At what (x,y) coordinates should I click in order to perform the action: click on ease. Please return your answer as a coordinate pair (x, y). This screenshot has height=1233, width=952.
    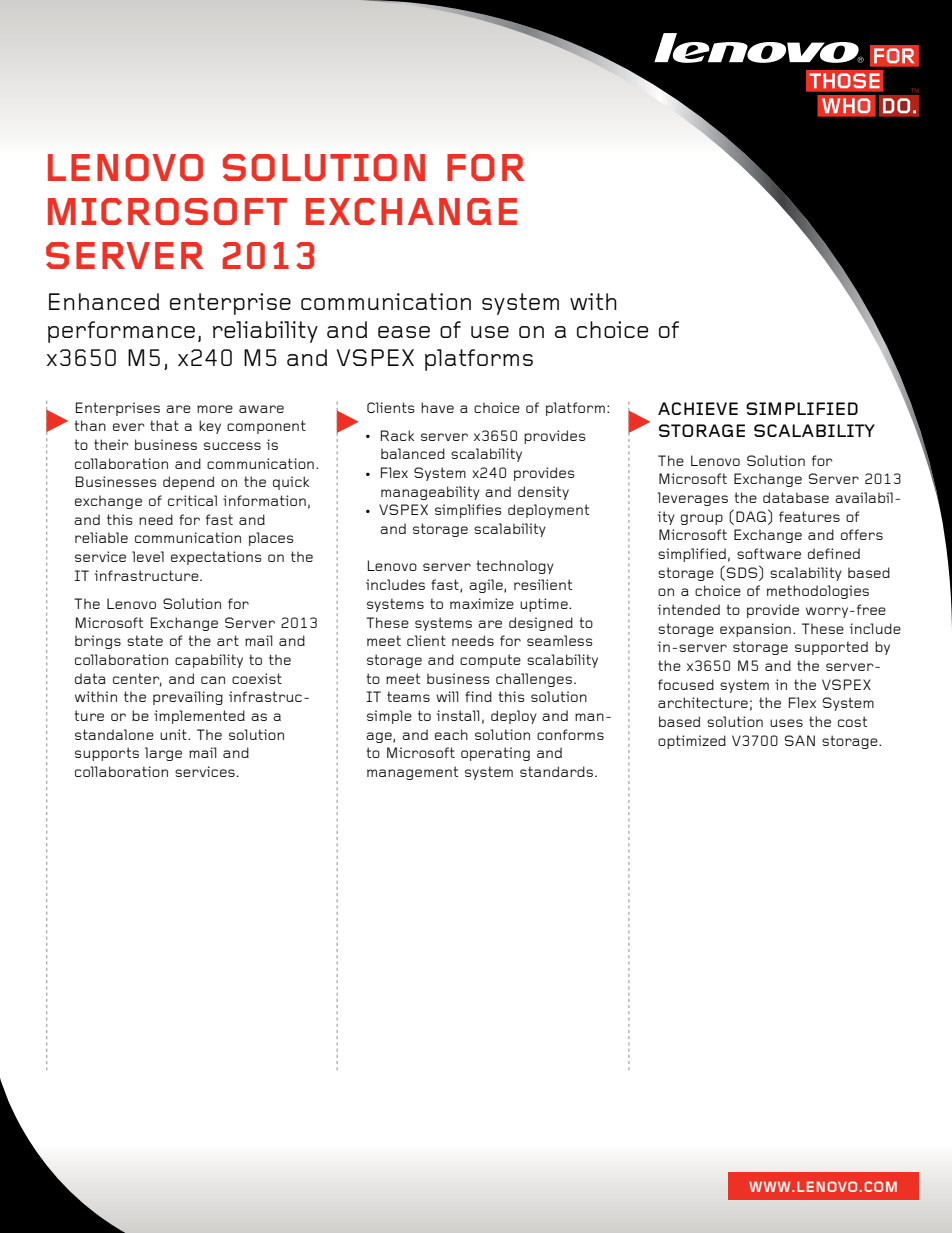
    Looking at the image, I should click on (404, 332).
